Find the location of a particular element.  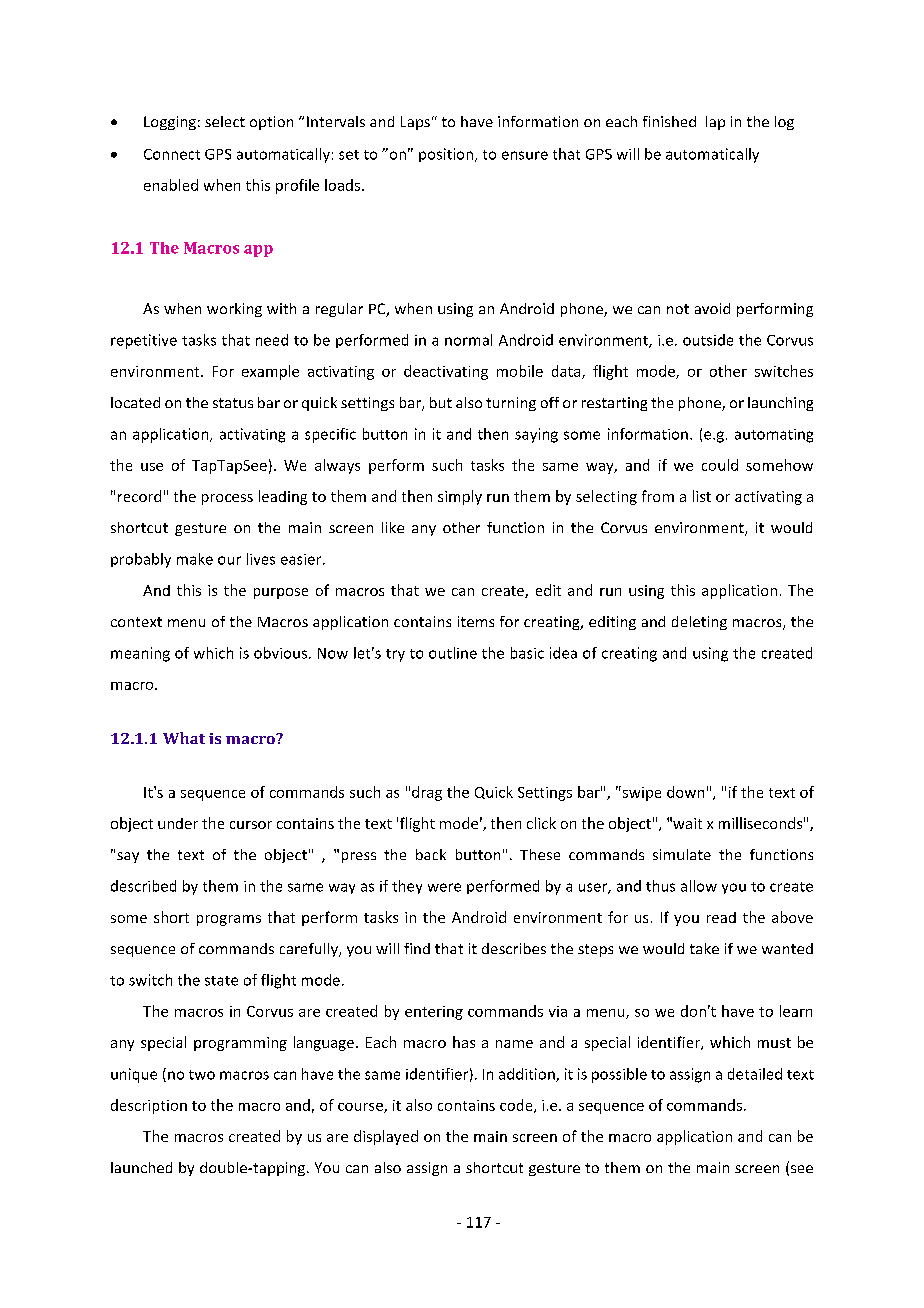

description is located at coordinates (149, 1106).
